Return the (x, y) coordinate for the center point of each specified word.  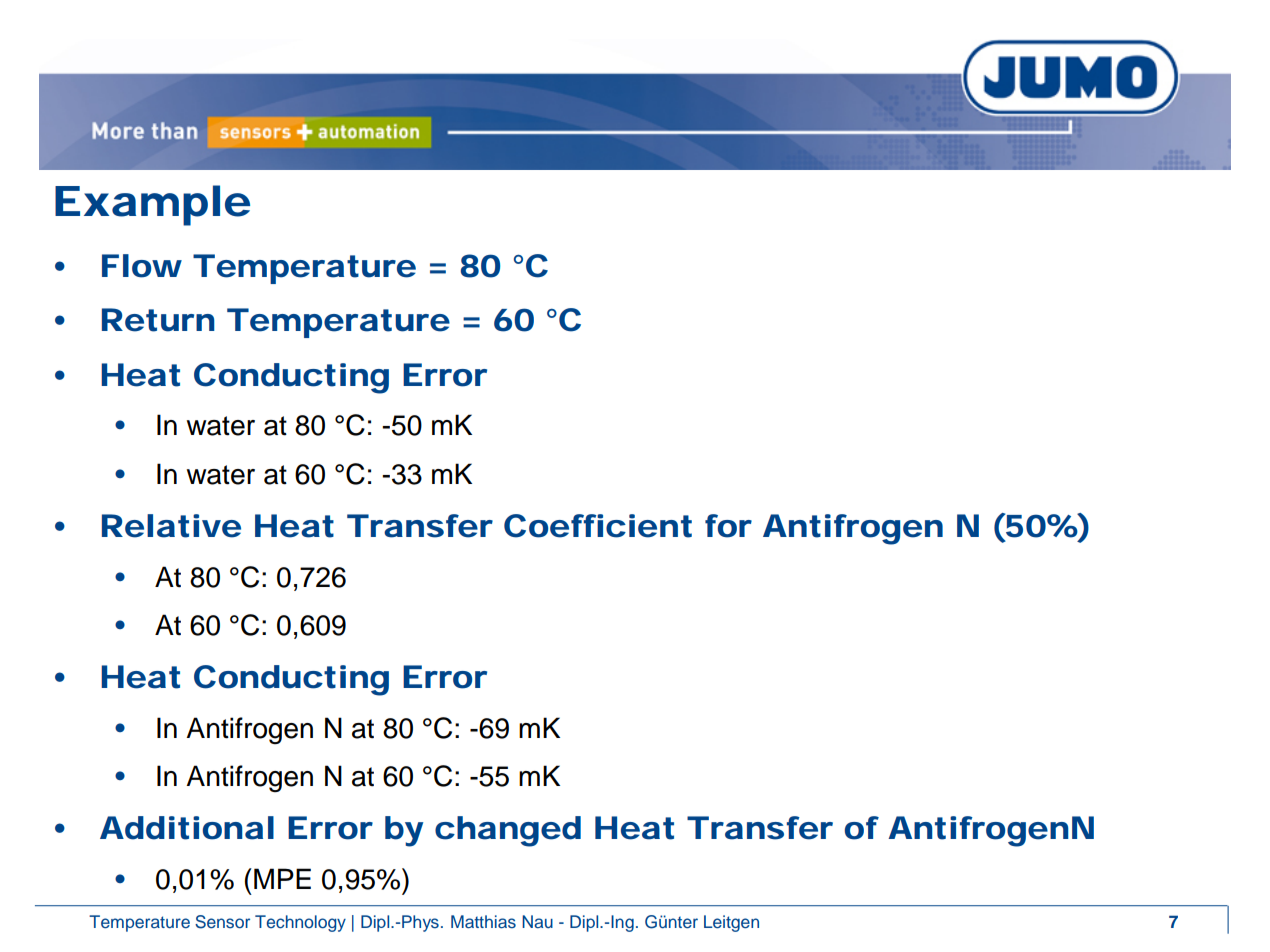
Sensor (222, 922)
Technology (300, 923)
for (728, 526)
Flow (142, 266)
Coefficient (598, 526)
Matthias (483, 922)
